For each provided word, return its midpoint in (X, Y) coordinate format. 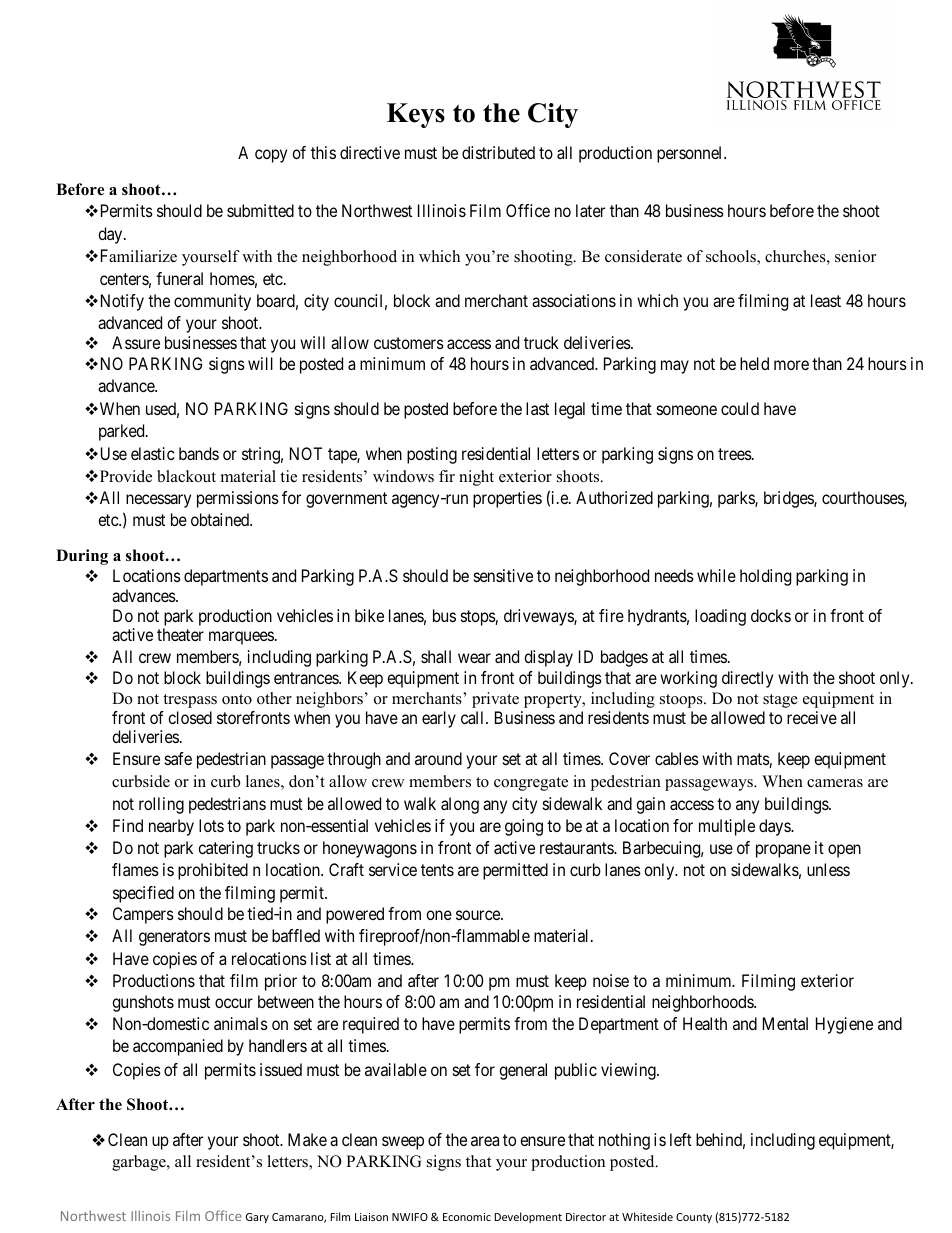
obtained (221, 519)
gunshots (143, 1003)
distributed (498, 152)
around (438, 758)
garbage (140, 1163)
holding (765, 577)
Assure (136, 342)
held (754, 363)
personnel (691, 154)
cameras (835, 783)
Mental (785, 1023)
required (371, 1025)
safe (178, 758)
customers (409, 343)
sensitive (503, 575)
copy (271, 156)
